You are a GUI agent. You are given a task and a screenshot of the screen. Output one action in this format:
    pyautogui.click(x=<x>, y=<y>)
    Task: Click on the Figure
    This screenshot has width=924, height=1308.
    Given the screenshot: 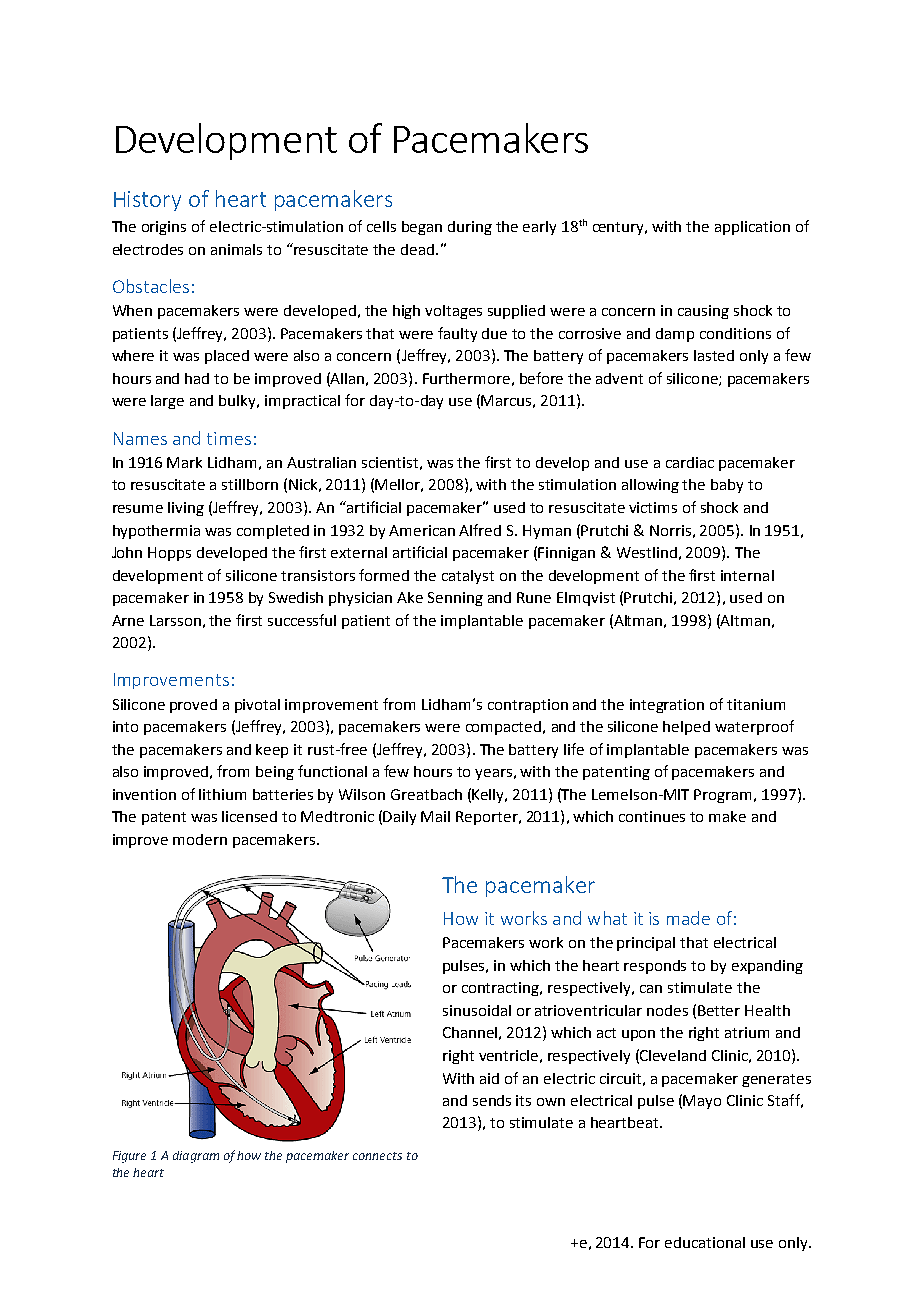 What is the action you would take?
    pyautogui.click(x=129, y=1157)
